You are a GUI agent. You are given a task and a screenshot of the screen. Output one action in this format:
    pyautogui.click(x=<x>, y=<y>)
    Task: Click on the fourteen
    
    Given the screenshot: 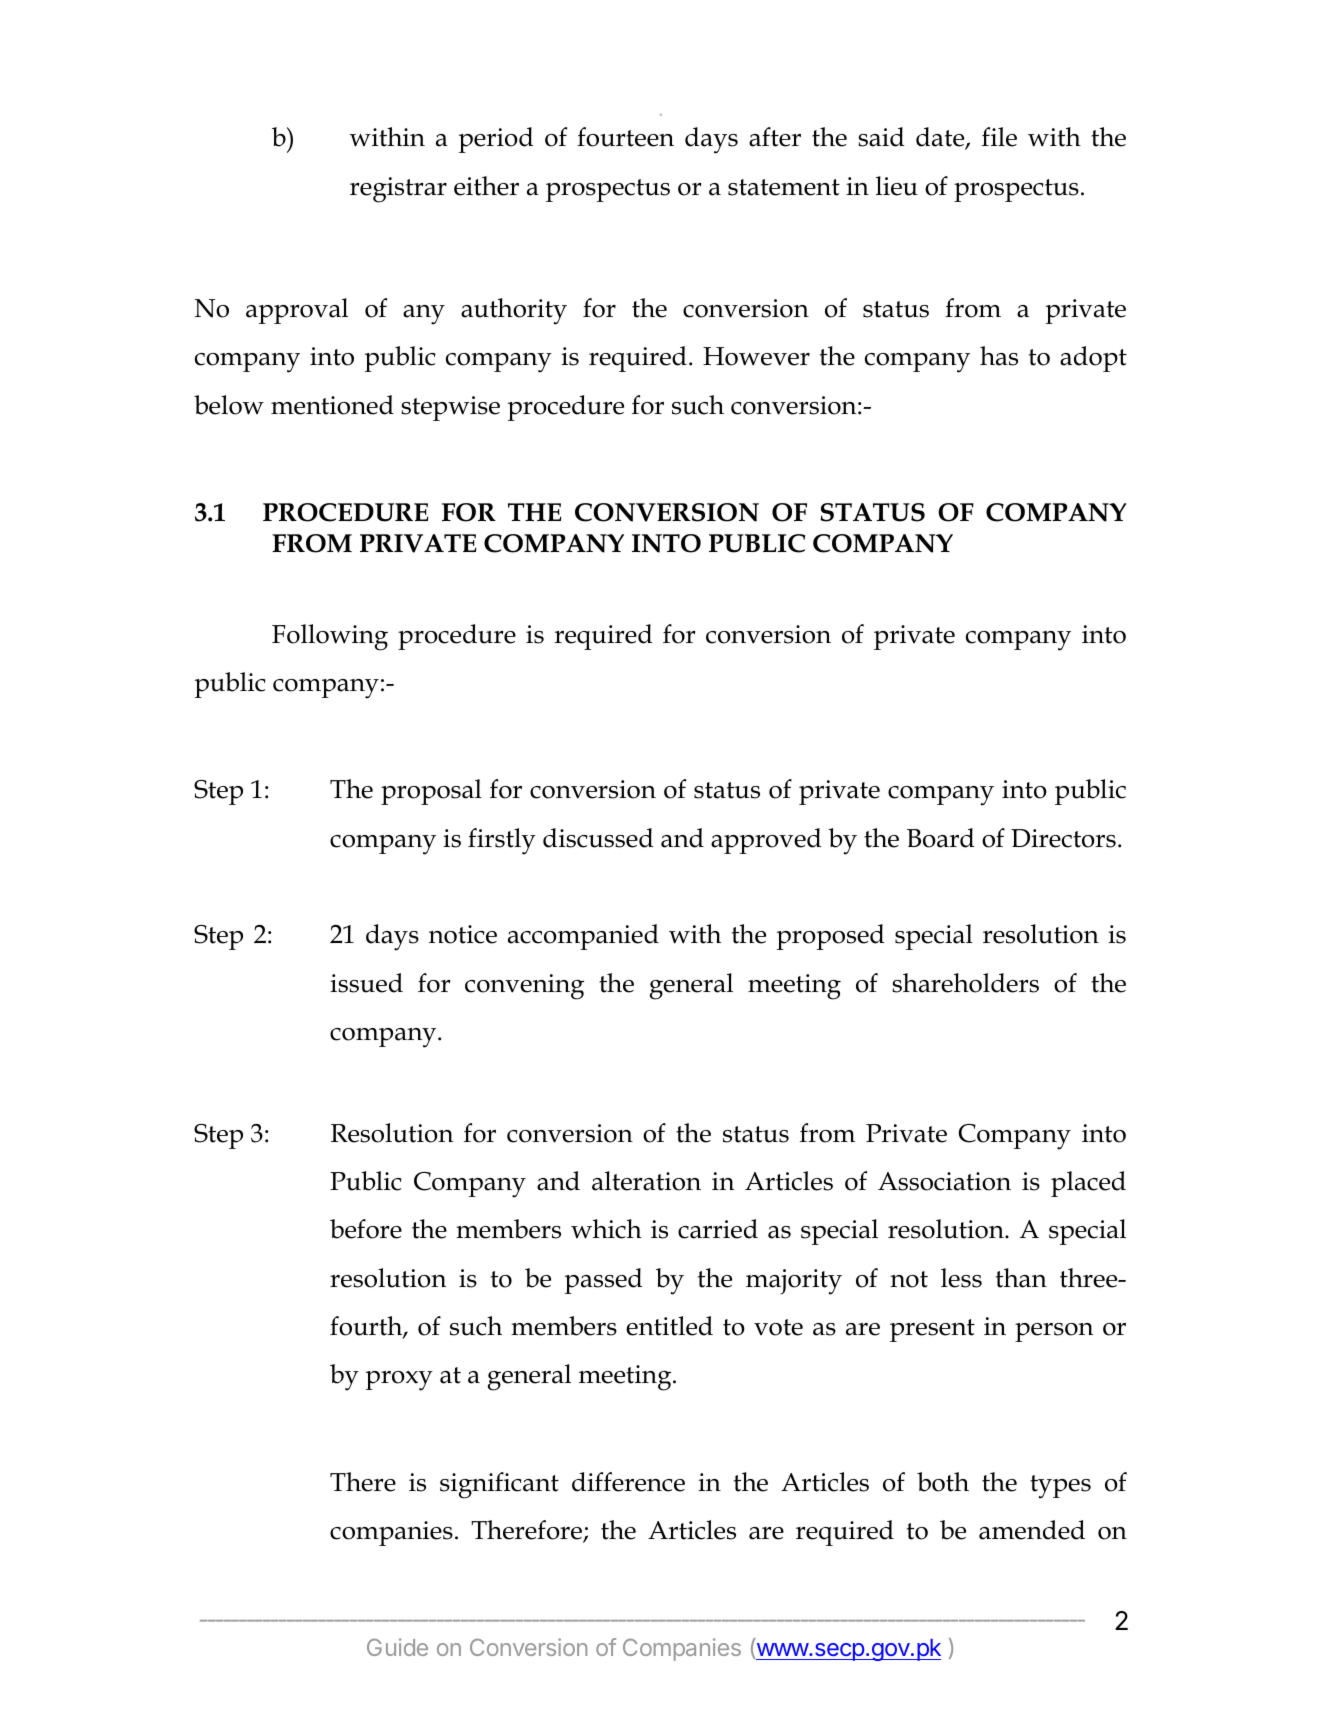 What is the action you would take?
    pyautogui.click(x=625, y=137)
